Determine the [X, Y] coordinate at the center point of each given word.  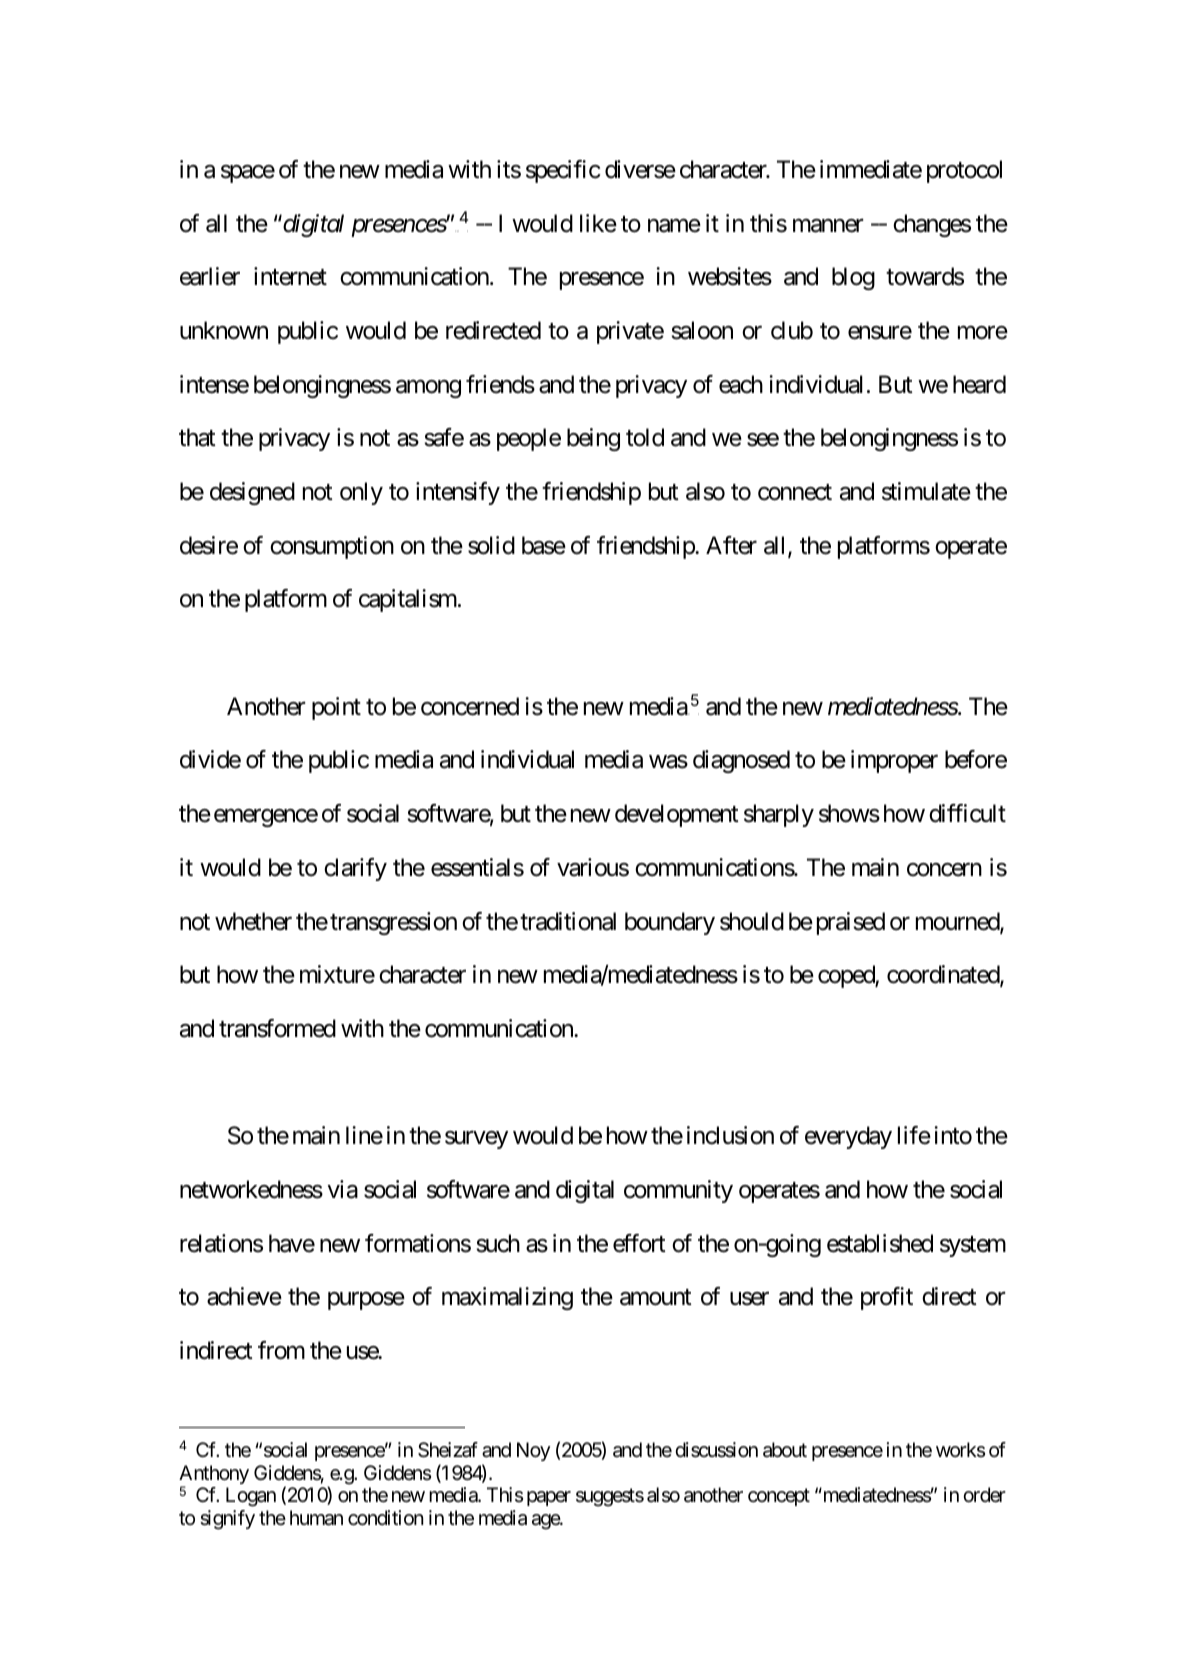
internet [290, 276]
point [336, 708]
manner [828, 226]
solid [491, 545]
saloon [702, 330]
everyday [848, 1137]
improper [894, 761]
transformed [277, 1028]
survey [476, 1140]
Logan [251, 1497]
